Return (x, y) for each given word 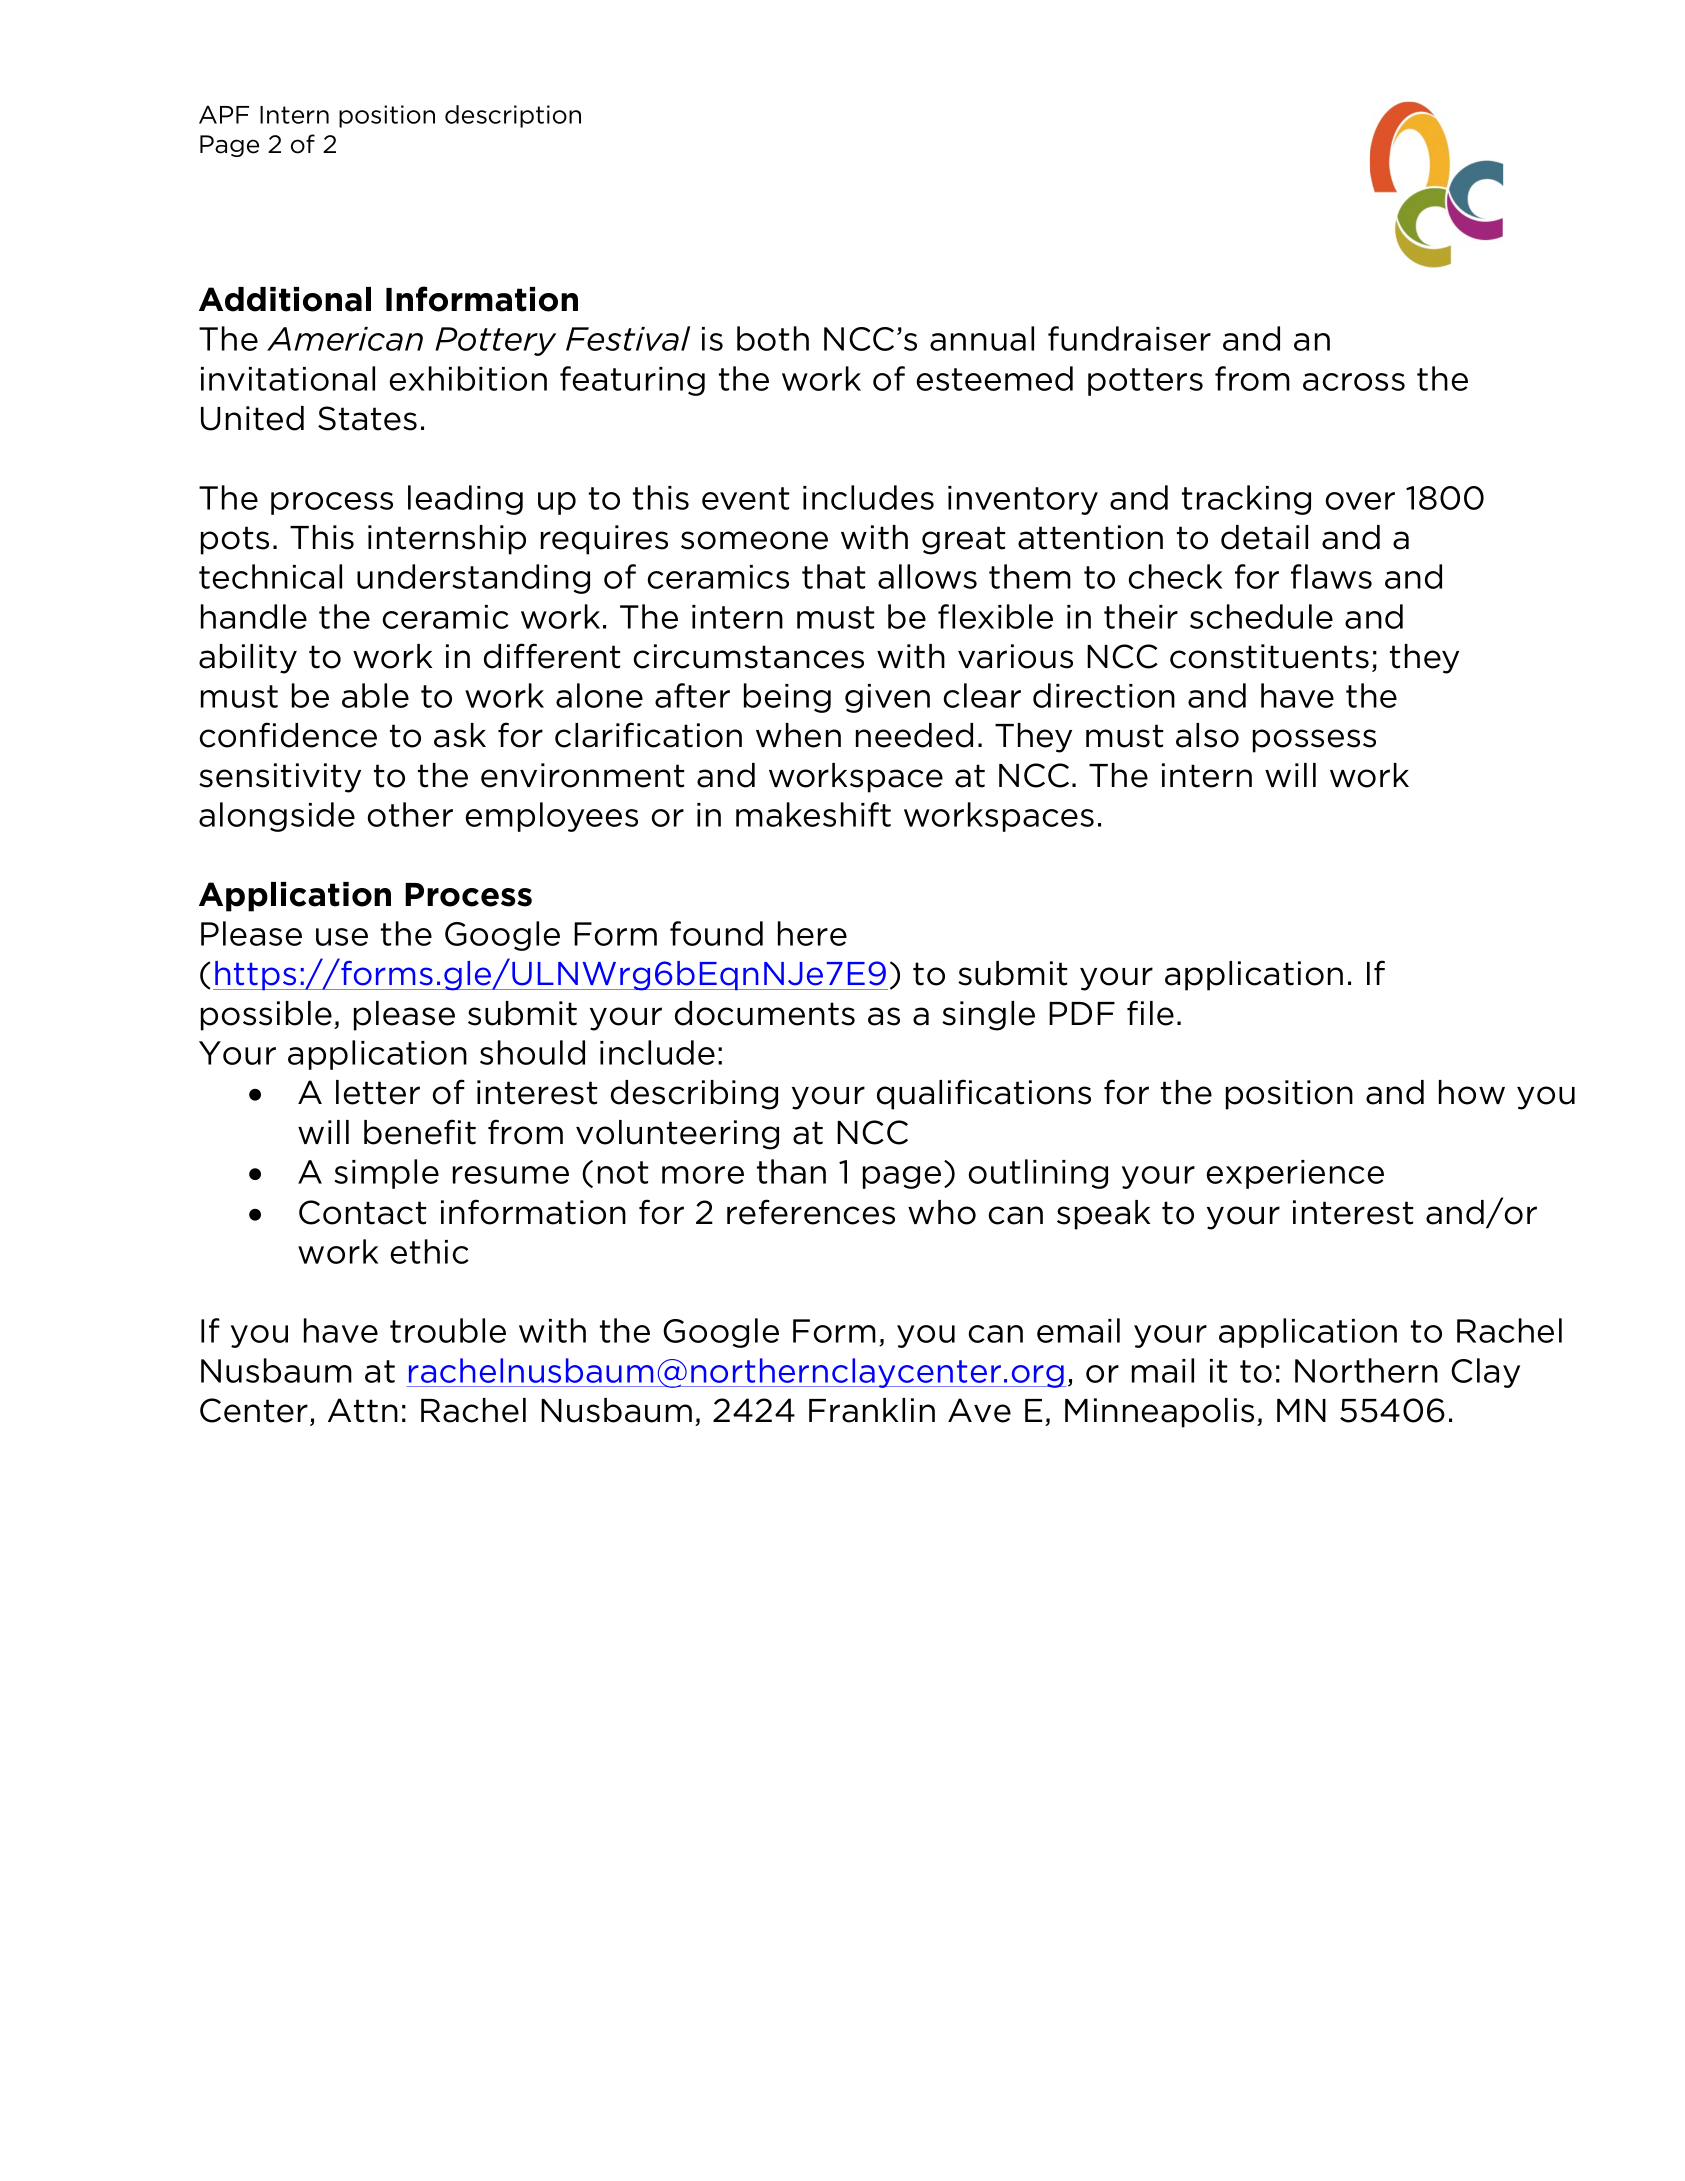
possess (1314, 741)
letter (378, 1092)
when (798, 735)
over (1360, 501)
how (1472, 1092)
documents (765, 1013)
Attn (363, 1410)
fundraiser (1129, 338)
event (746, 498)
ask (460, 735)
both (773, 338)
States (367, 418)
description (513, 116)
